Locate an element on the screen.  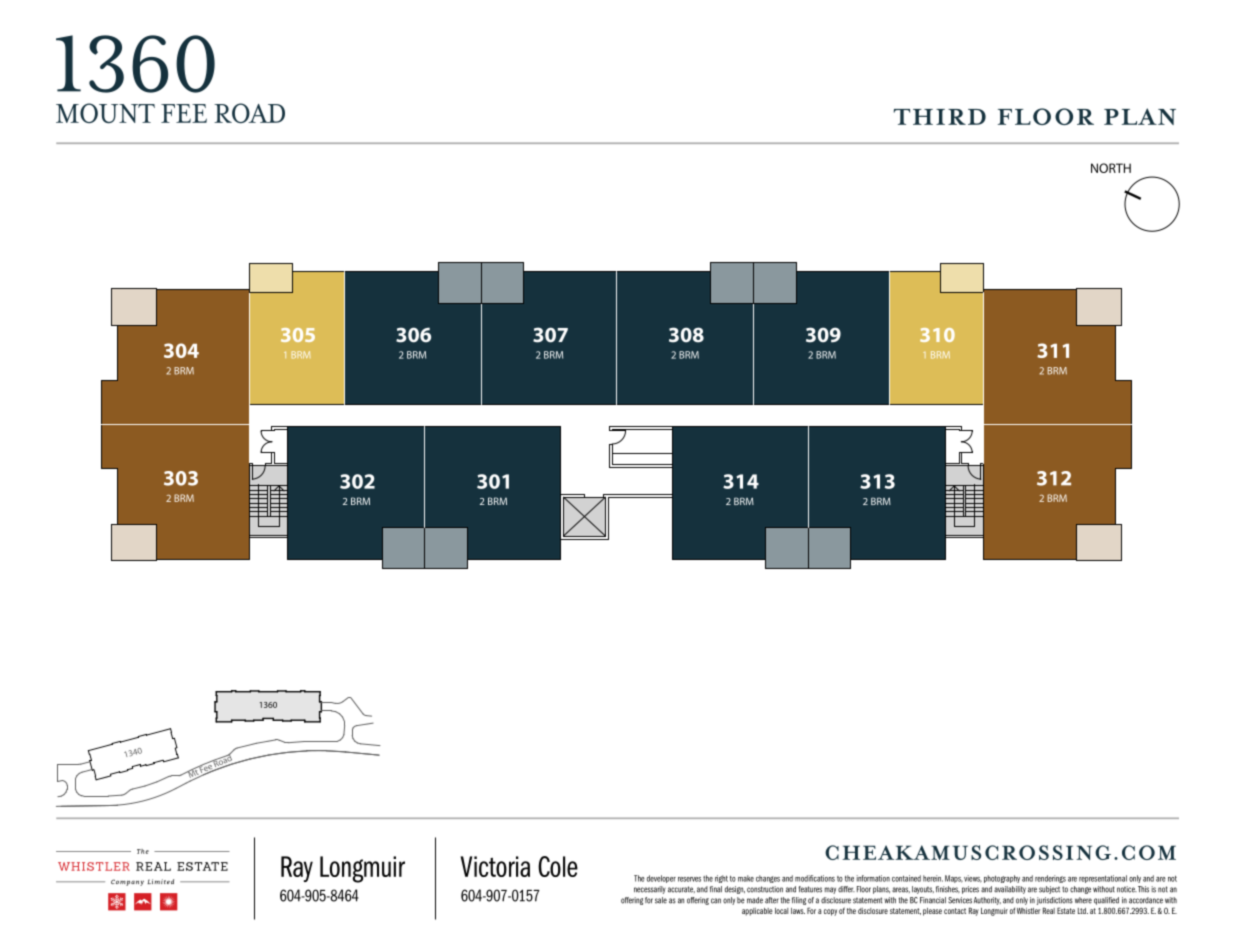
modifications is located at coordinates (815, 878).
